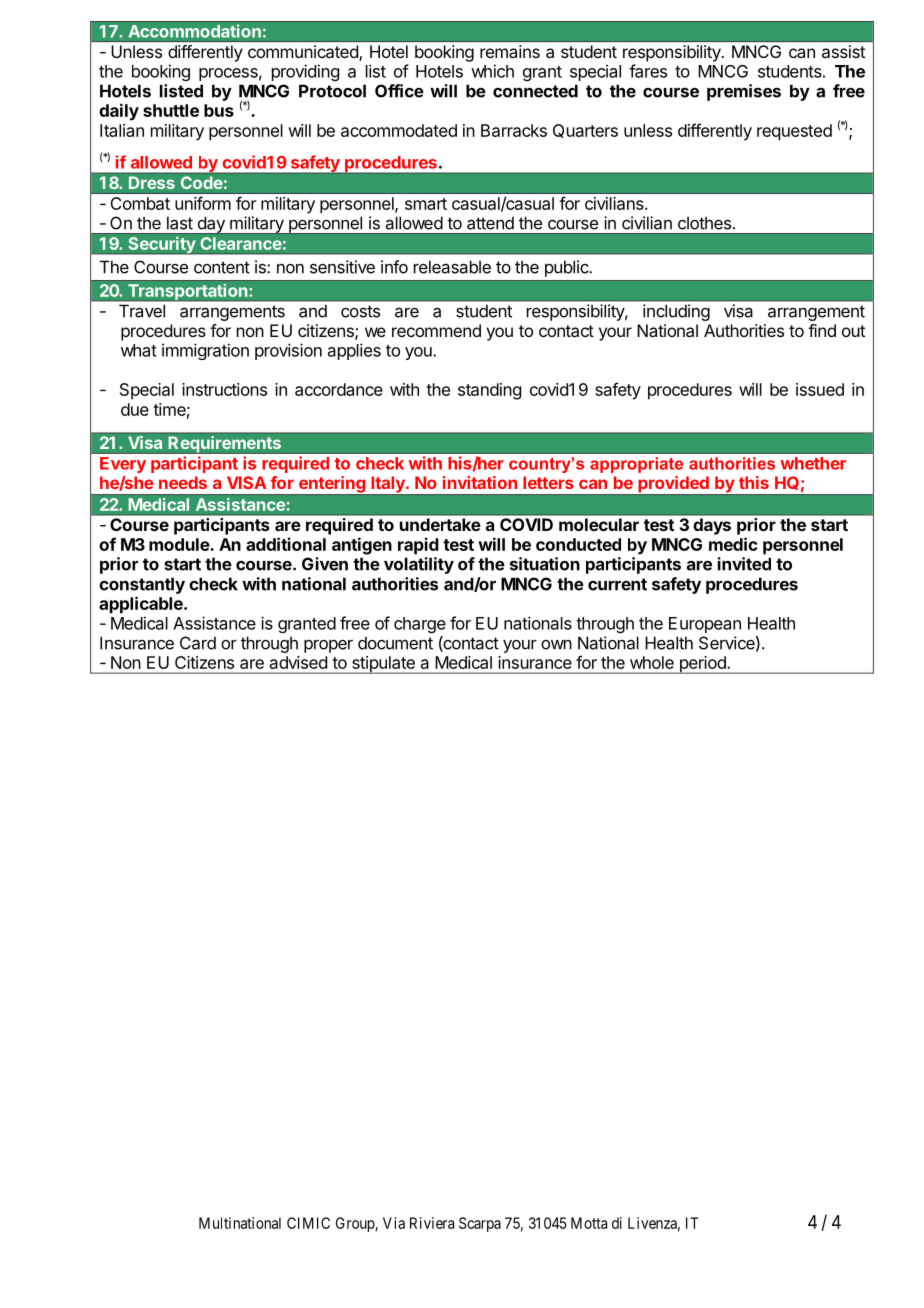  I want to click on charge, so click(420, 625).
